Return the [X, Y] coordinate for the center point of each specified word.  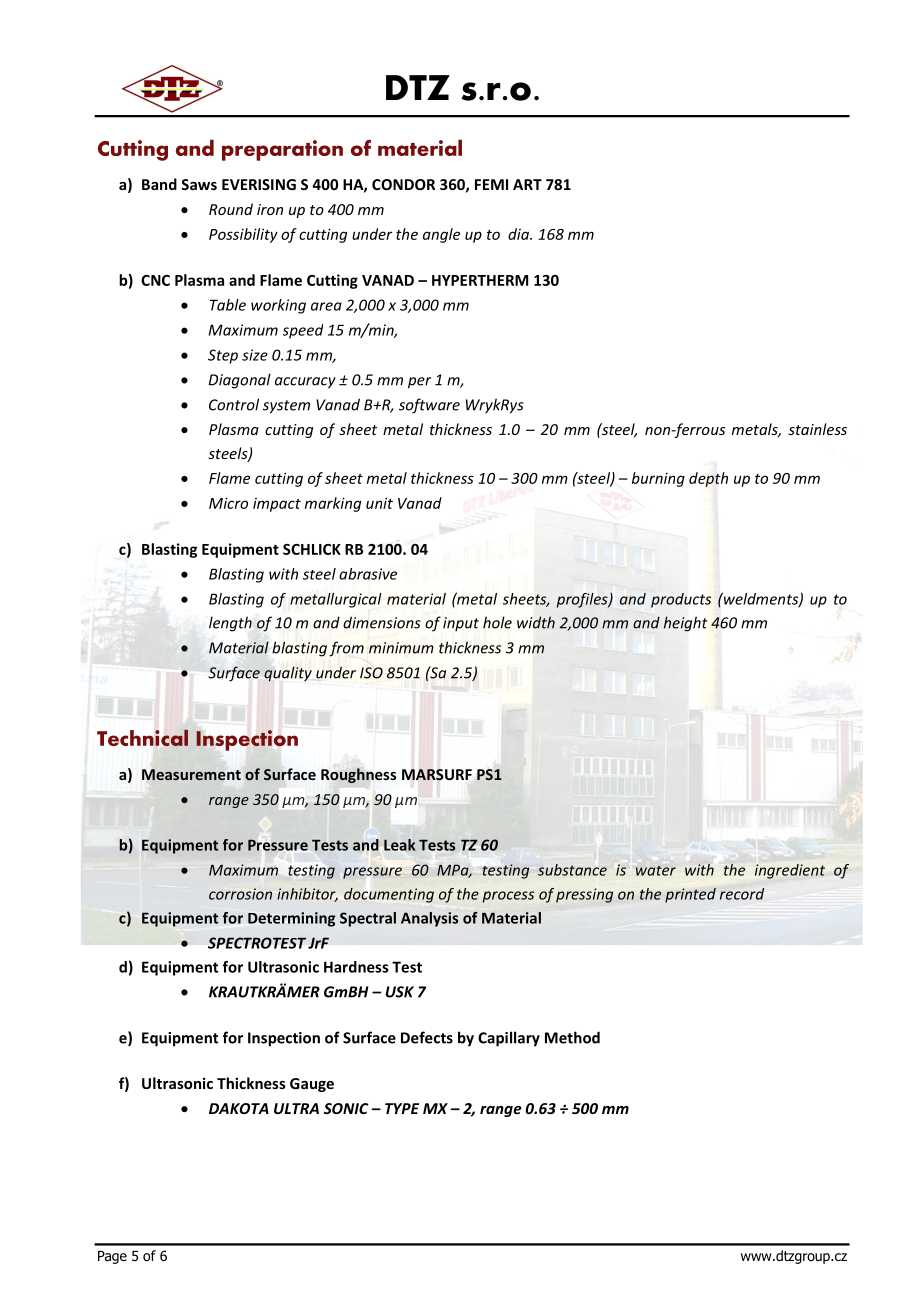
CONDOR [403, 184]
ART [527, 184]
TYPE [402, 1108]
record [742, 894]
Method [572, 1037]
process [508, 897]
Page [112, 1257]
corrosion [240, 894]
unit [379, 503]
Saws [199, 184]
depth [708, 479]
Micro [228, 503]
